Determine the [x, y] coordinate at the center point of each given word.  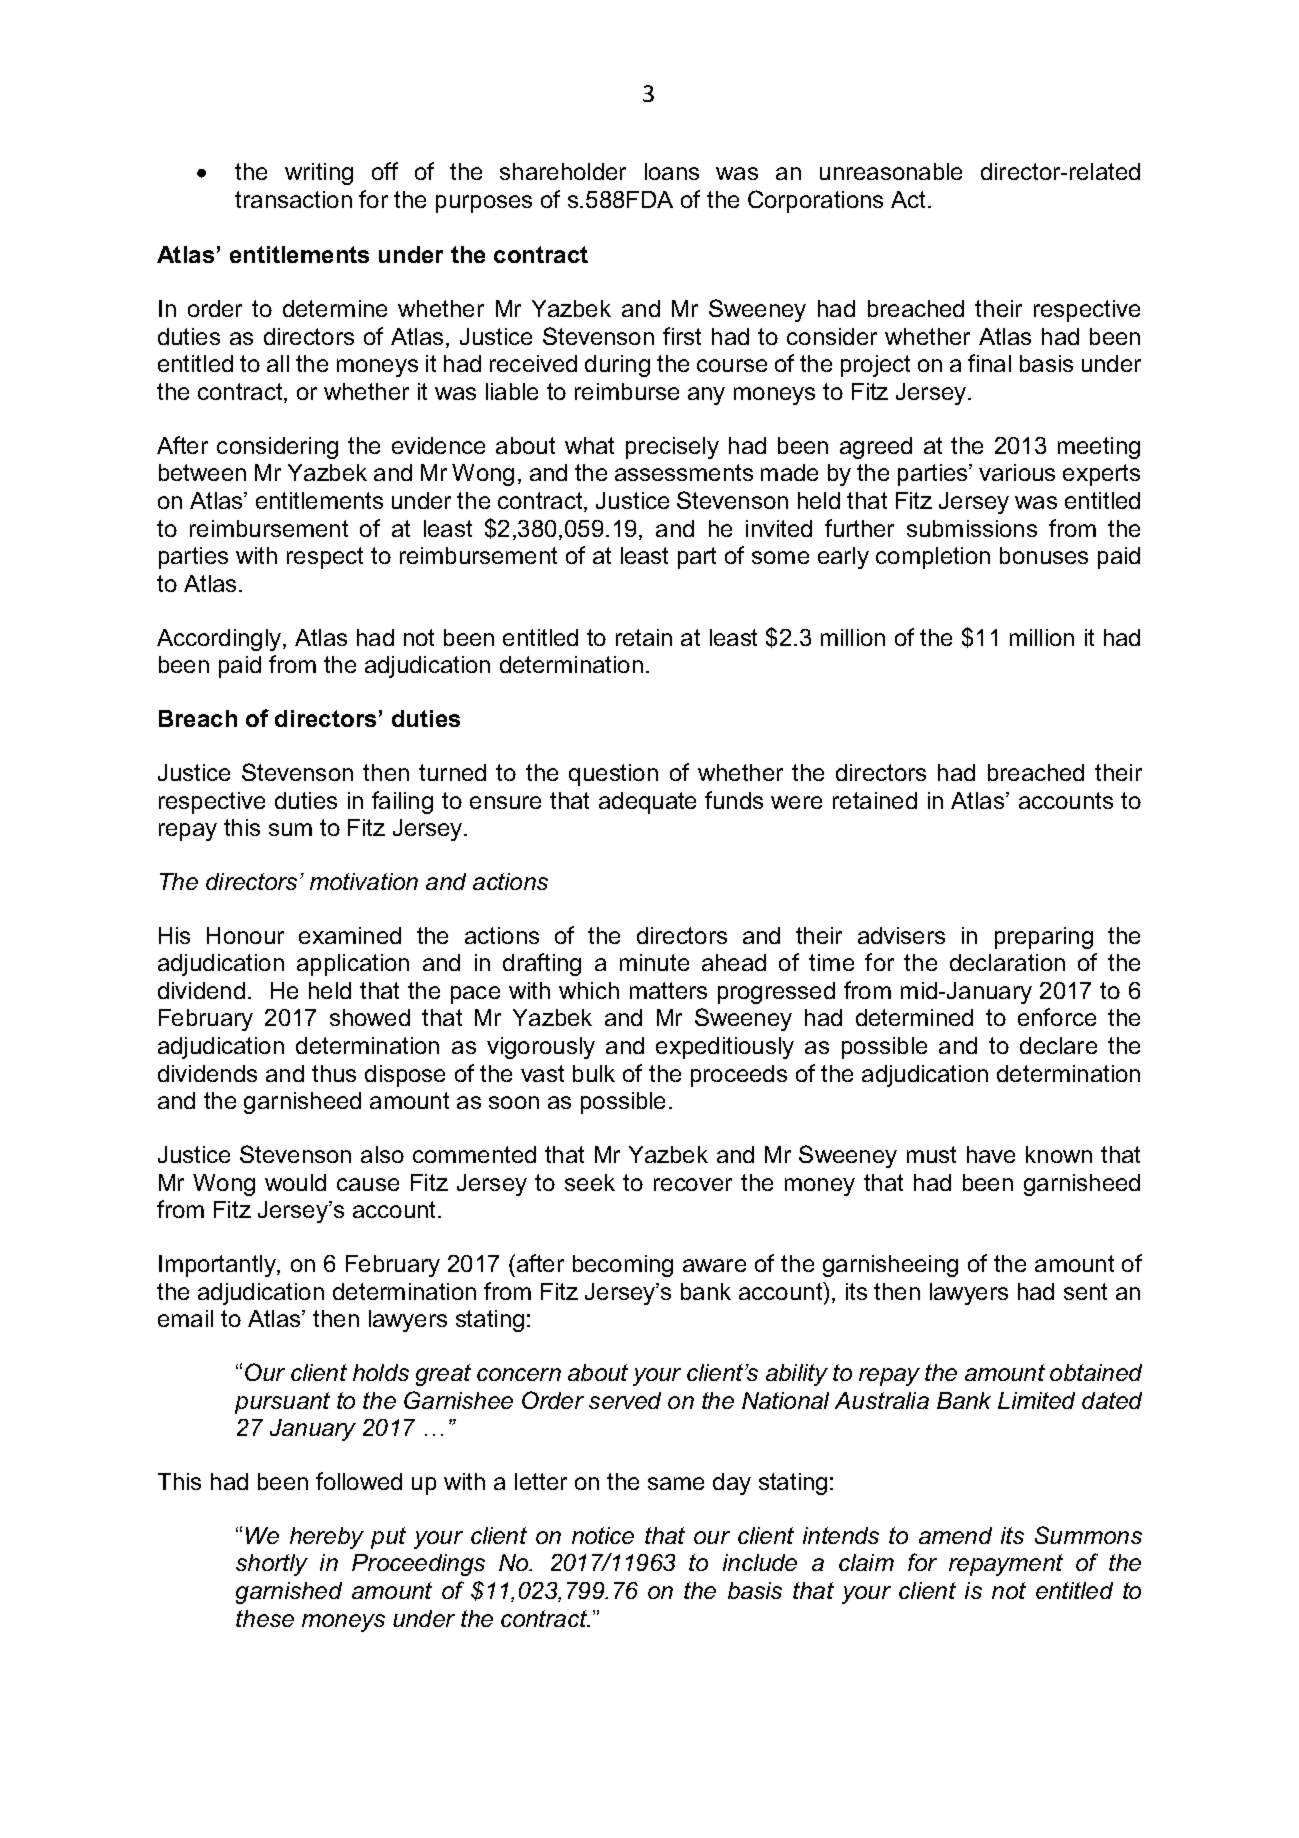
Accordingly [220, 640]
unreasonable [891, 171]
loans [672, 171]
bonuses [1044, 555]
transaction [293, 199]
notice [603, 1535]
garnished [289, 1593]
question [613, 775]
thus [334, 1073]
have [991, 1154]
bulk [594, 1073]
